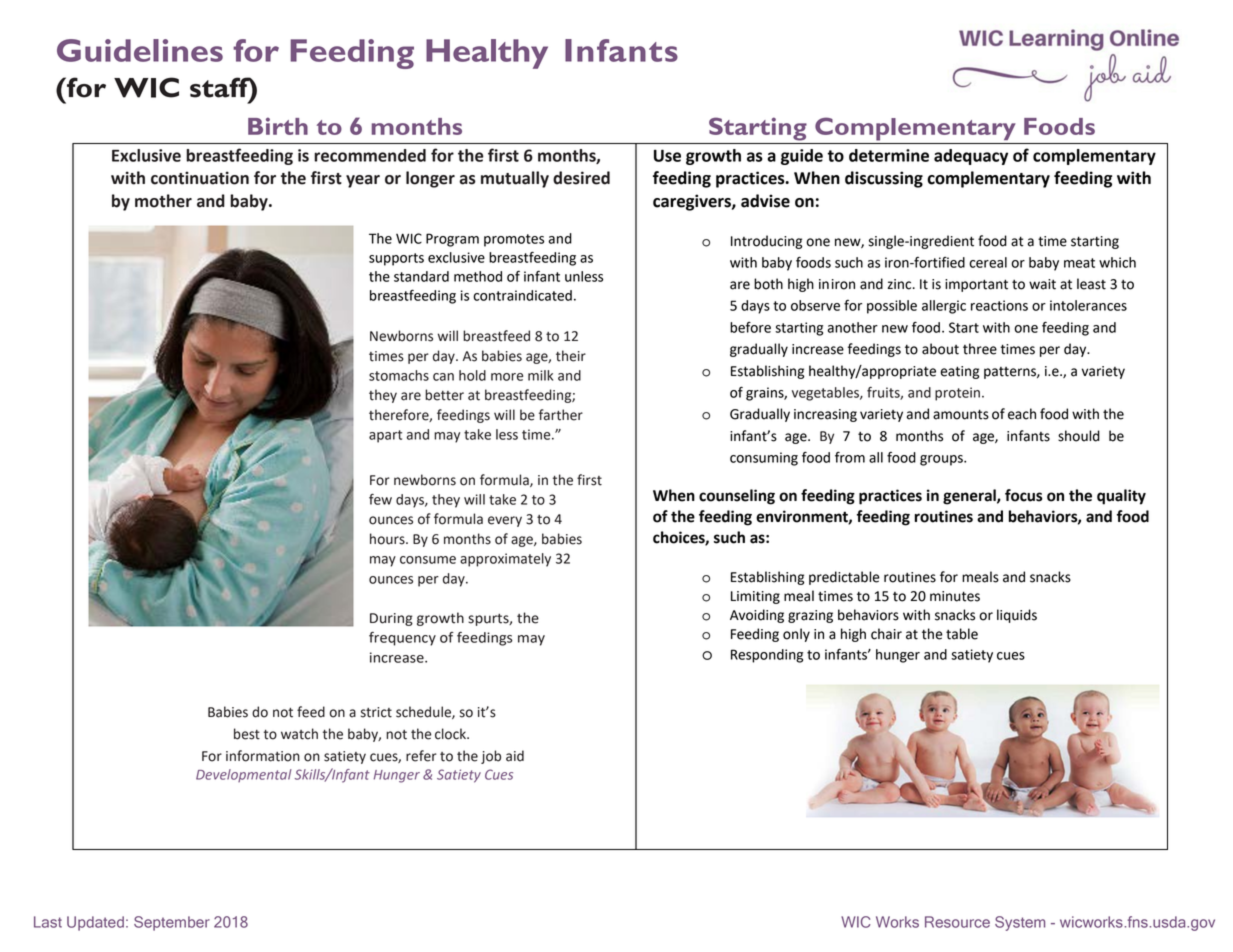 The width and height of the page is (1233, 952). Describe the element at coordinates (970, 497) in the page. I see `general` at that location.
